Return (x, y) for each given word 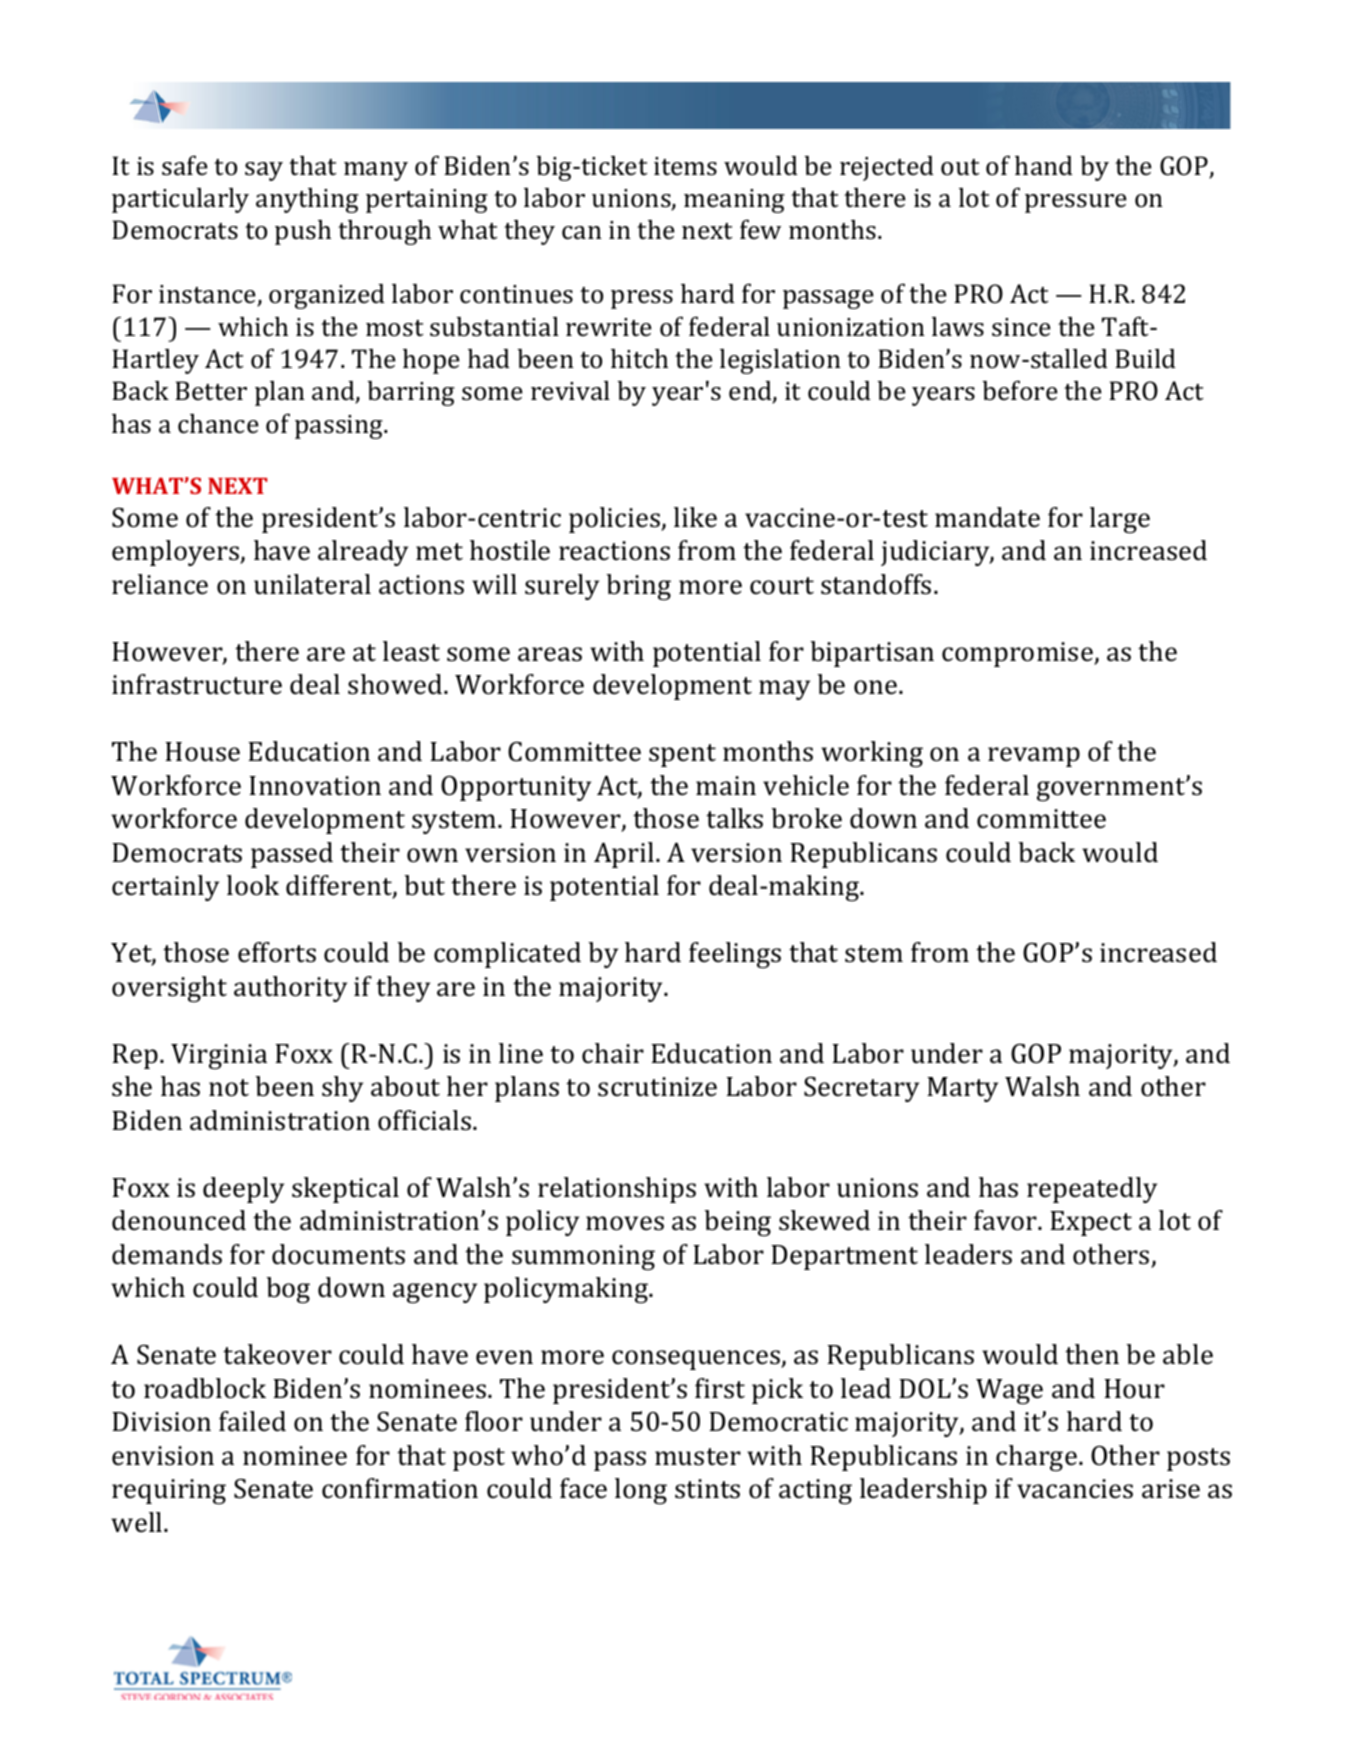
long (641, 1491)
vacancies (1075, 1489)
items (685, 166)
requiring (169, 1492)
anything (307, 200)
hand (1044, 166)
